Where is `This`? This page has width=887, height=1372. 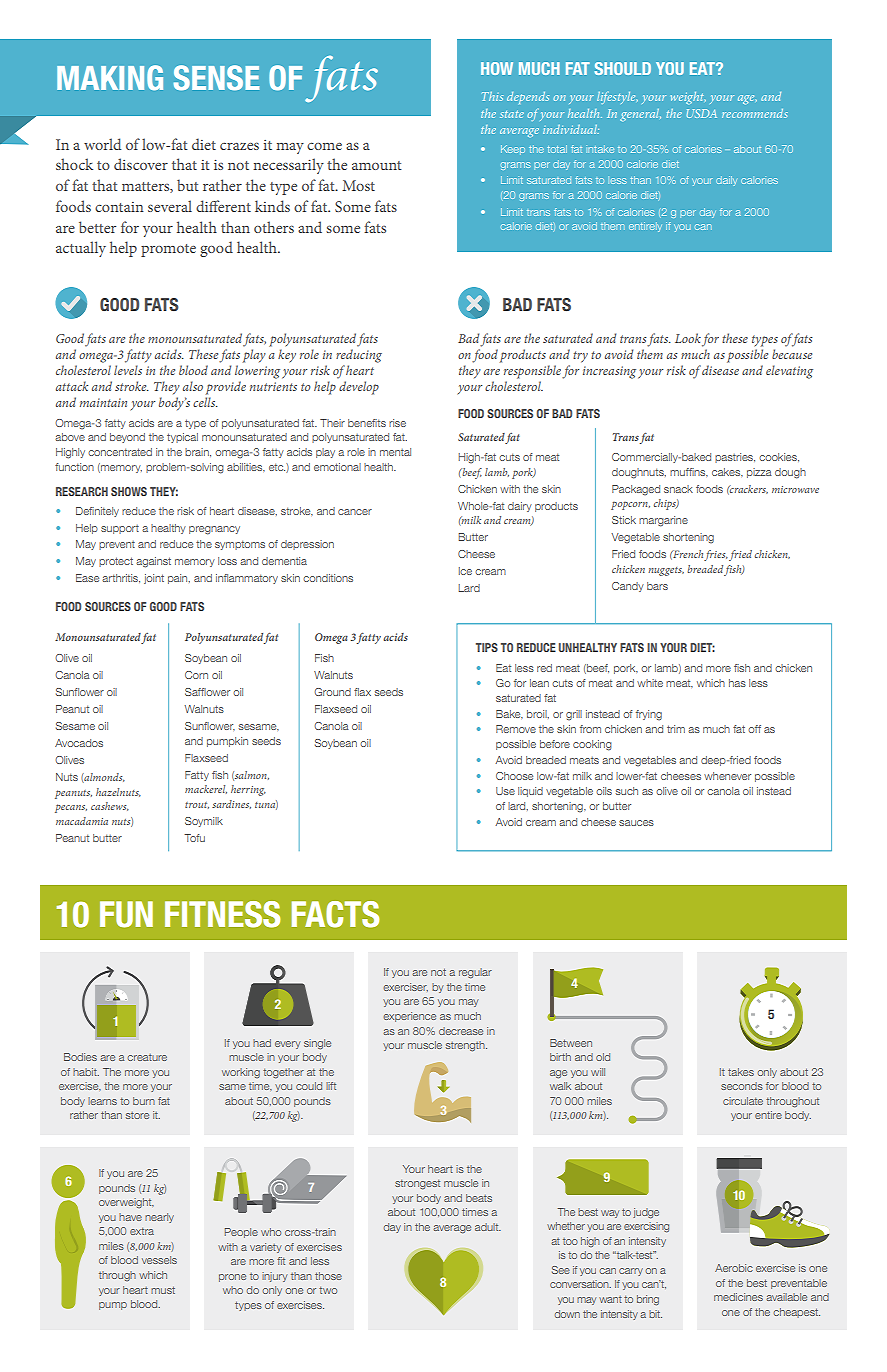
This is located at coordinates (492, 96).
